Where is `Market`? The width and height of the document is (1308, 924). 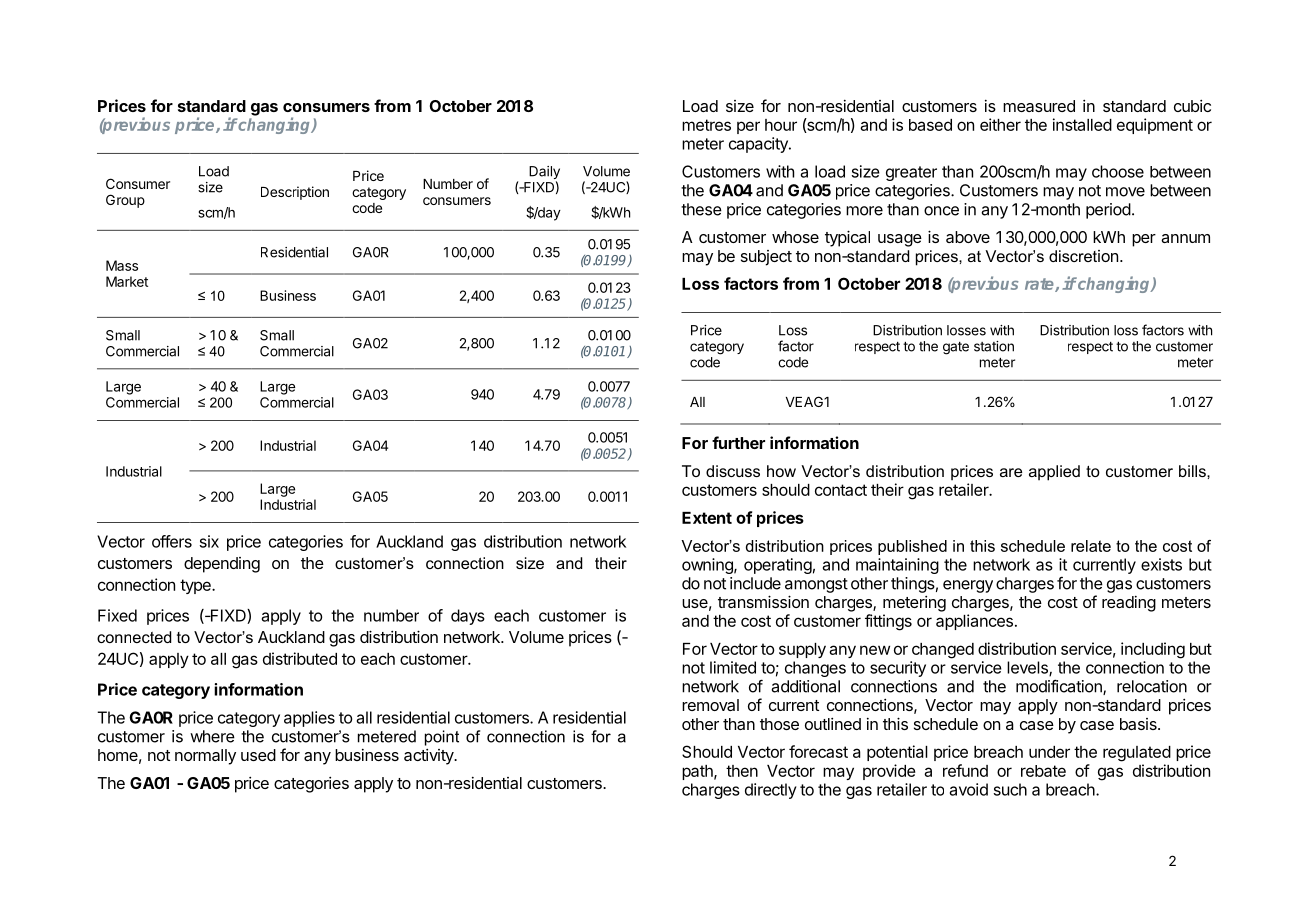
Market is located at coordinates (127, 281).
